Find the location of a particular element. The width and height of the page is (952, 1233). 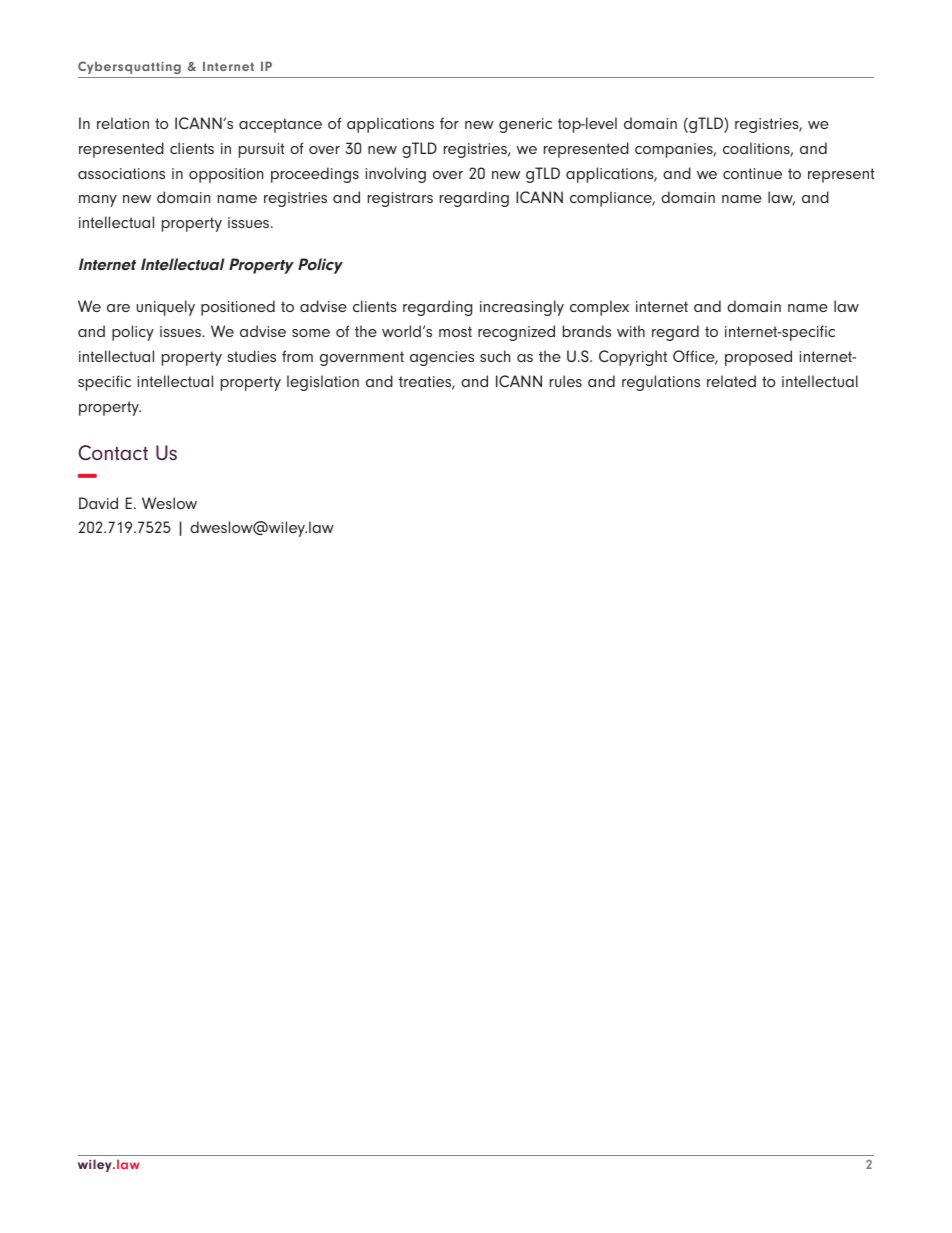

David is located at coordinates (98, 503).
